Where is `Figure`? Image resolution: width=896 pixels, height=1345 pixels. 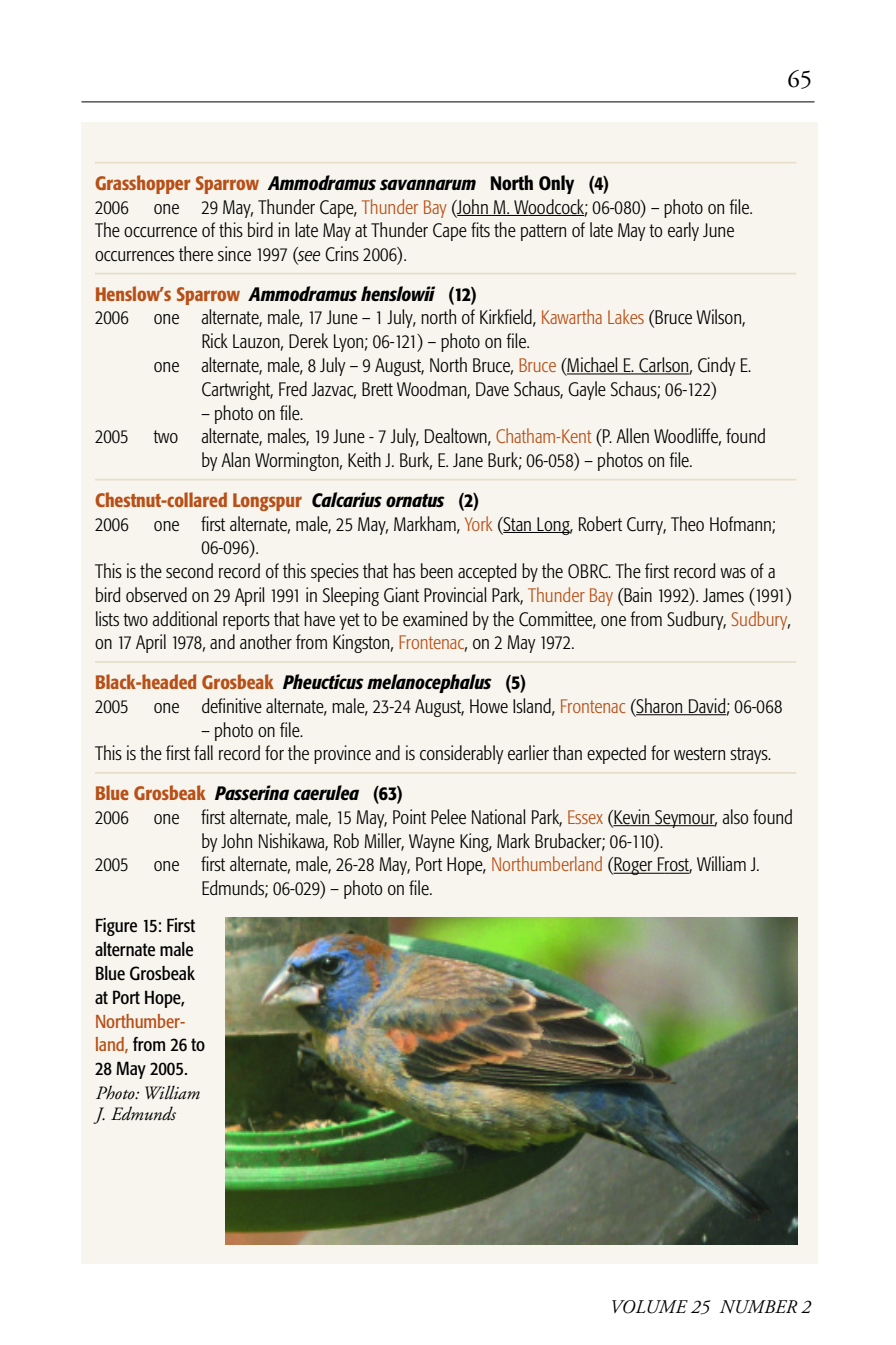 Figure is located at coordinates (116, 927).
